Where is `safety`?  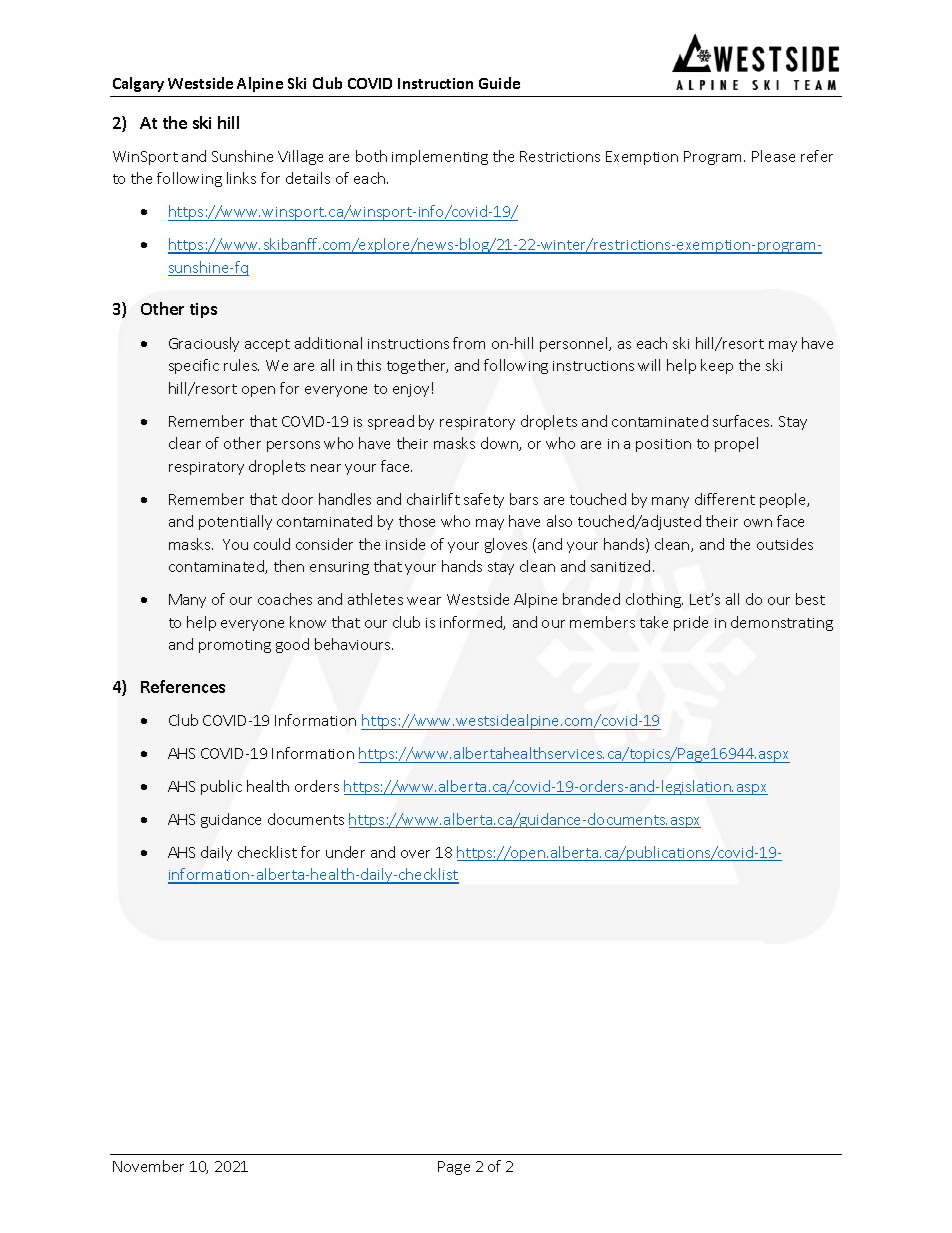
safety is located at coordinates (484, 500).
